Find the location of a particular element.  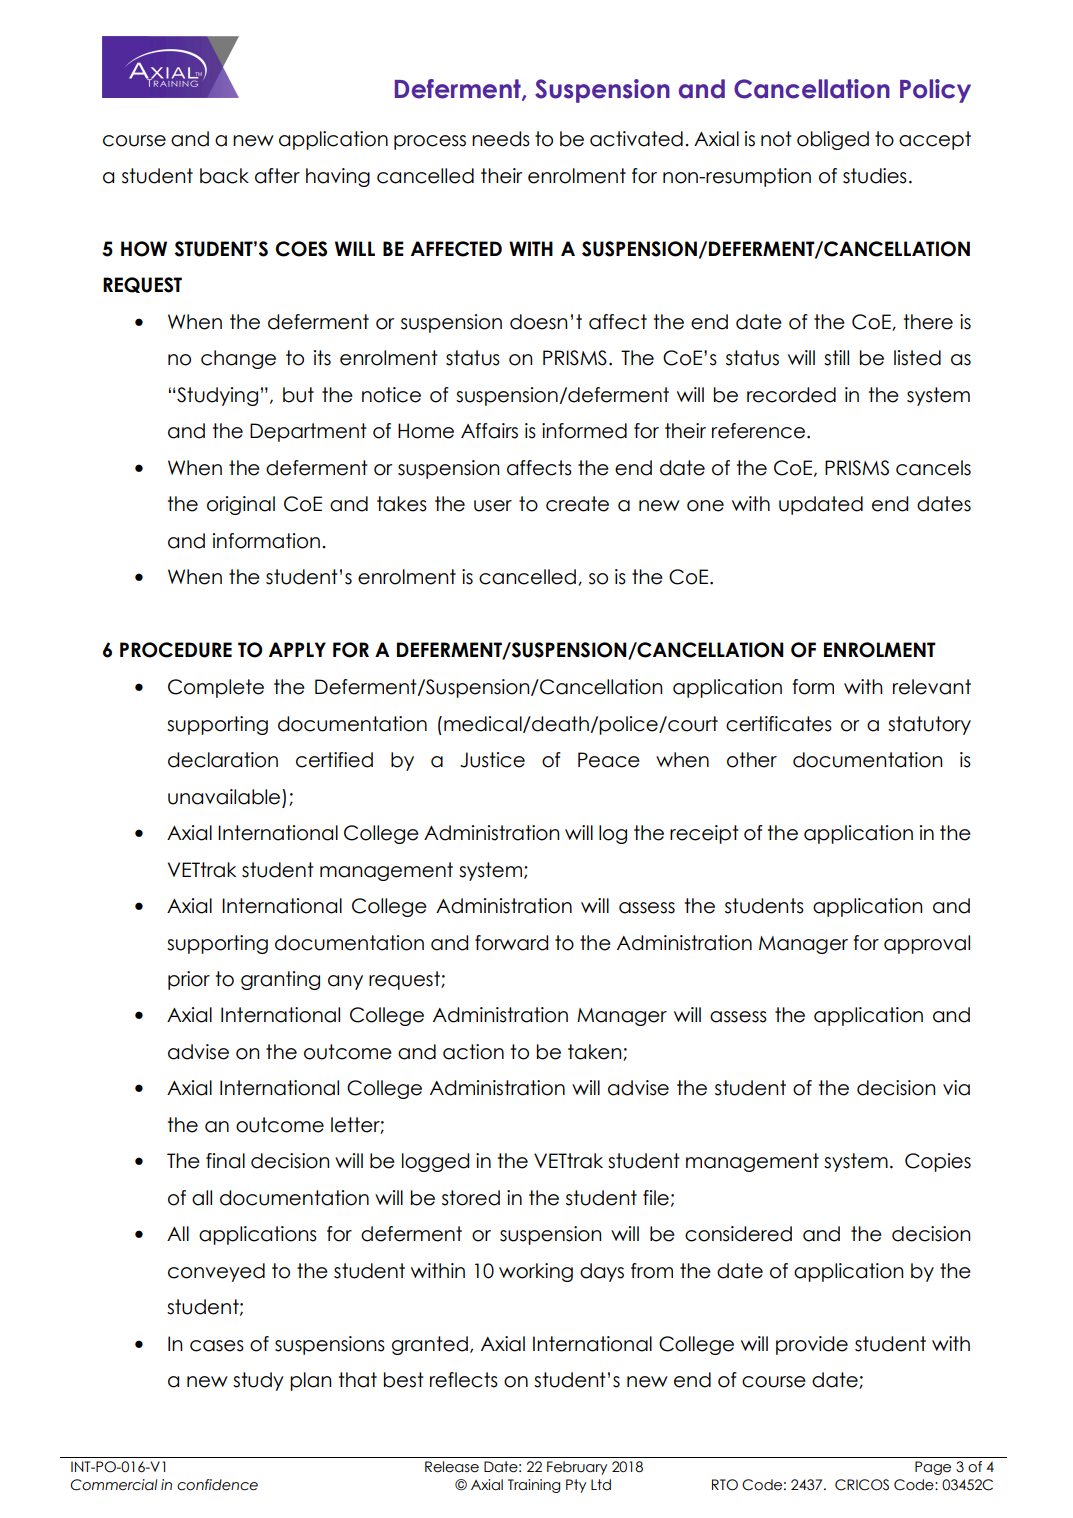

needs is located at coordinates (501, 139).
